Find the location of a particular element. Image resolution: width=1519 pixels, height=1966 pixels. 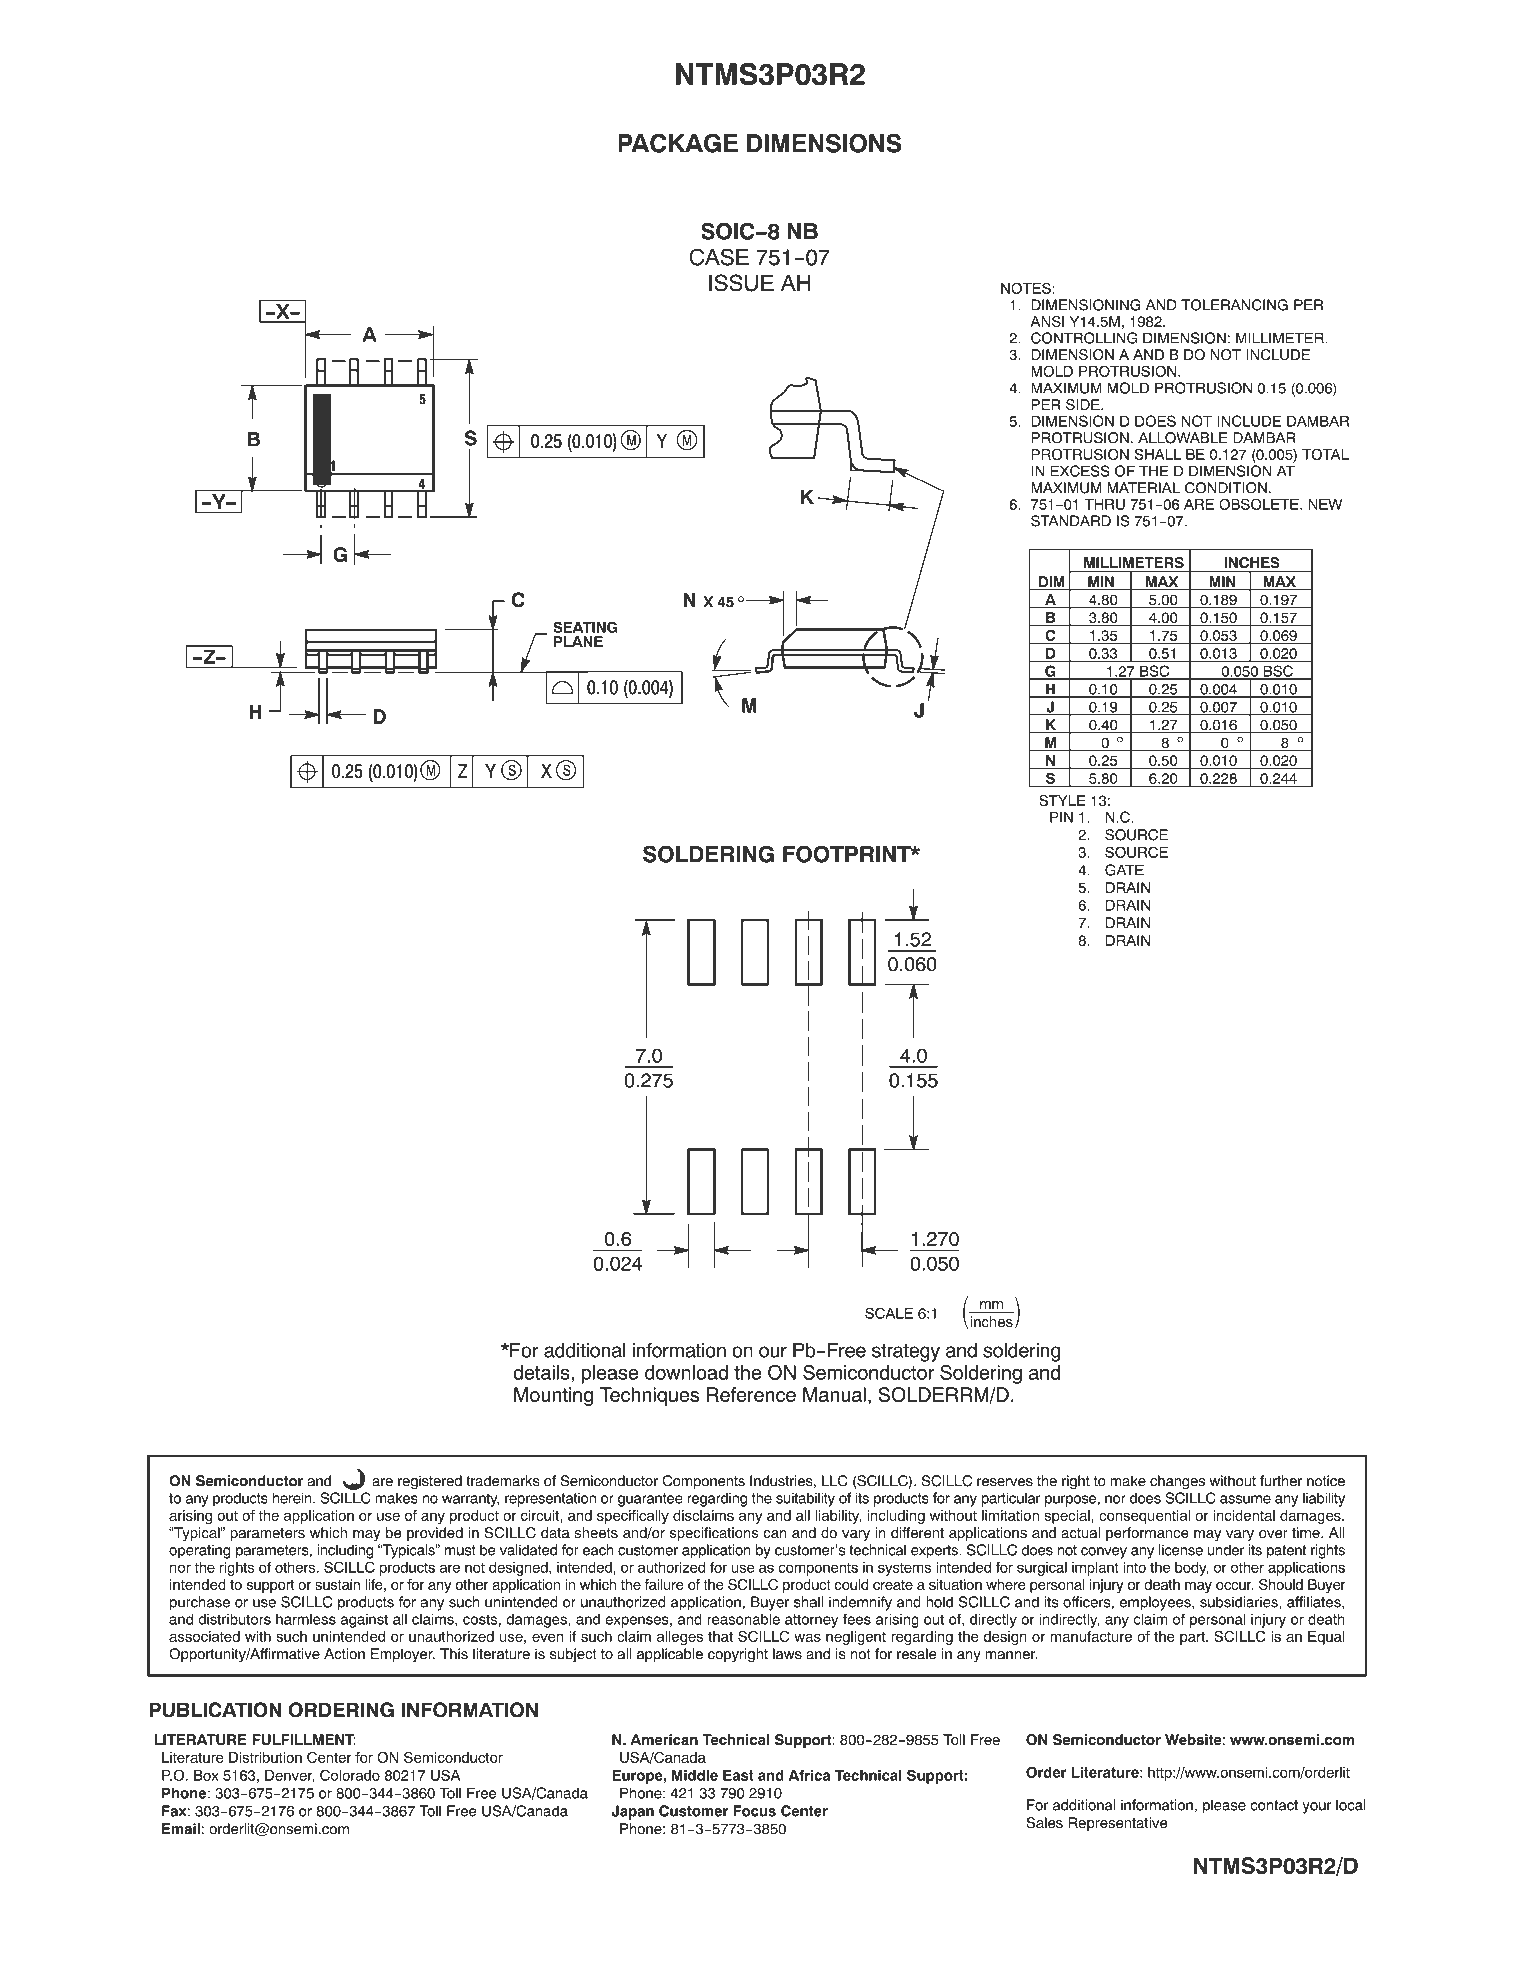

PACKAGE is located at coordinates (678, 143).
